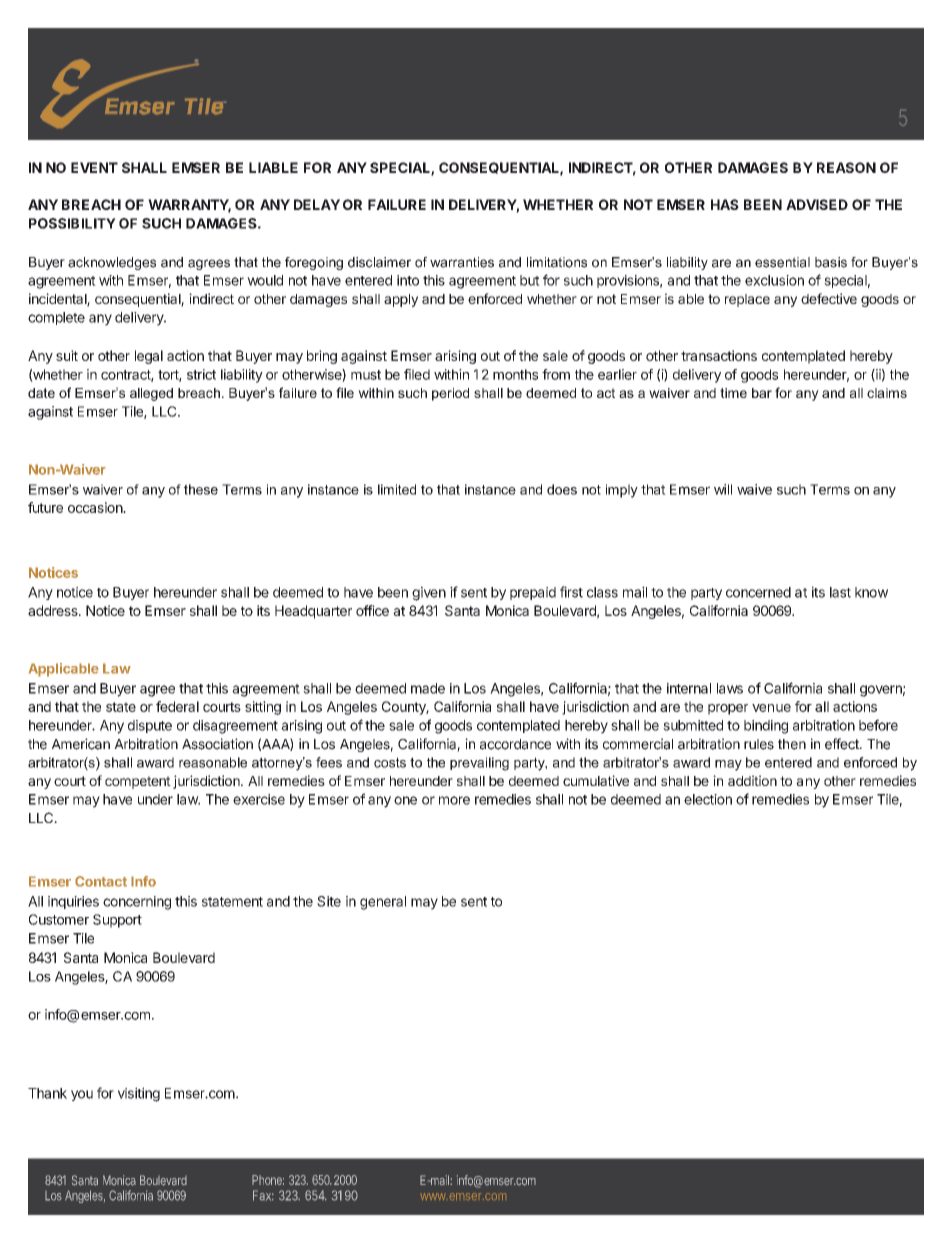 Image resolution: width=952 pixels, height=1233 pixels. I want to click on warranties, so click(462, 262).
